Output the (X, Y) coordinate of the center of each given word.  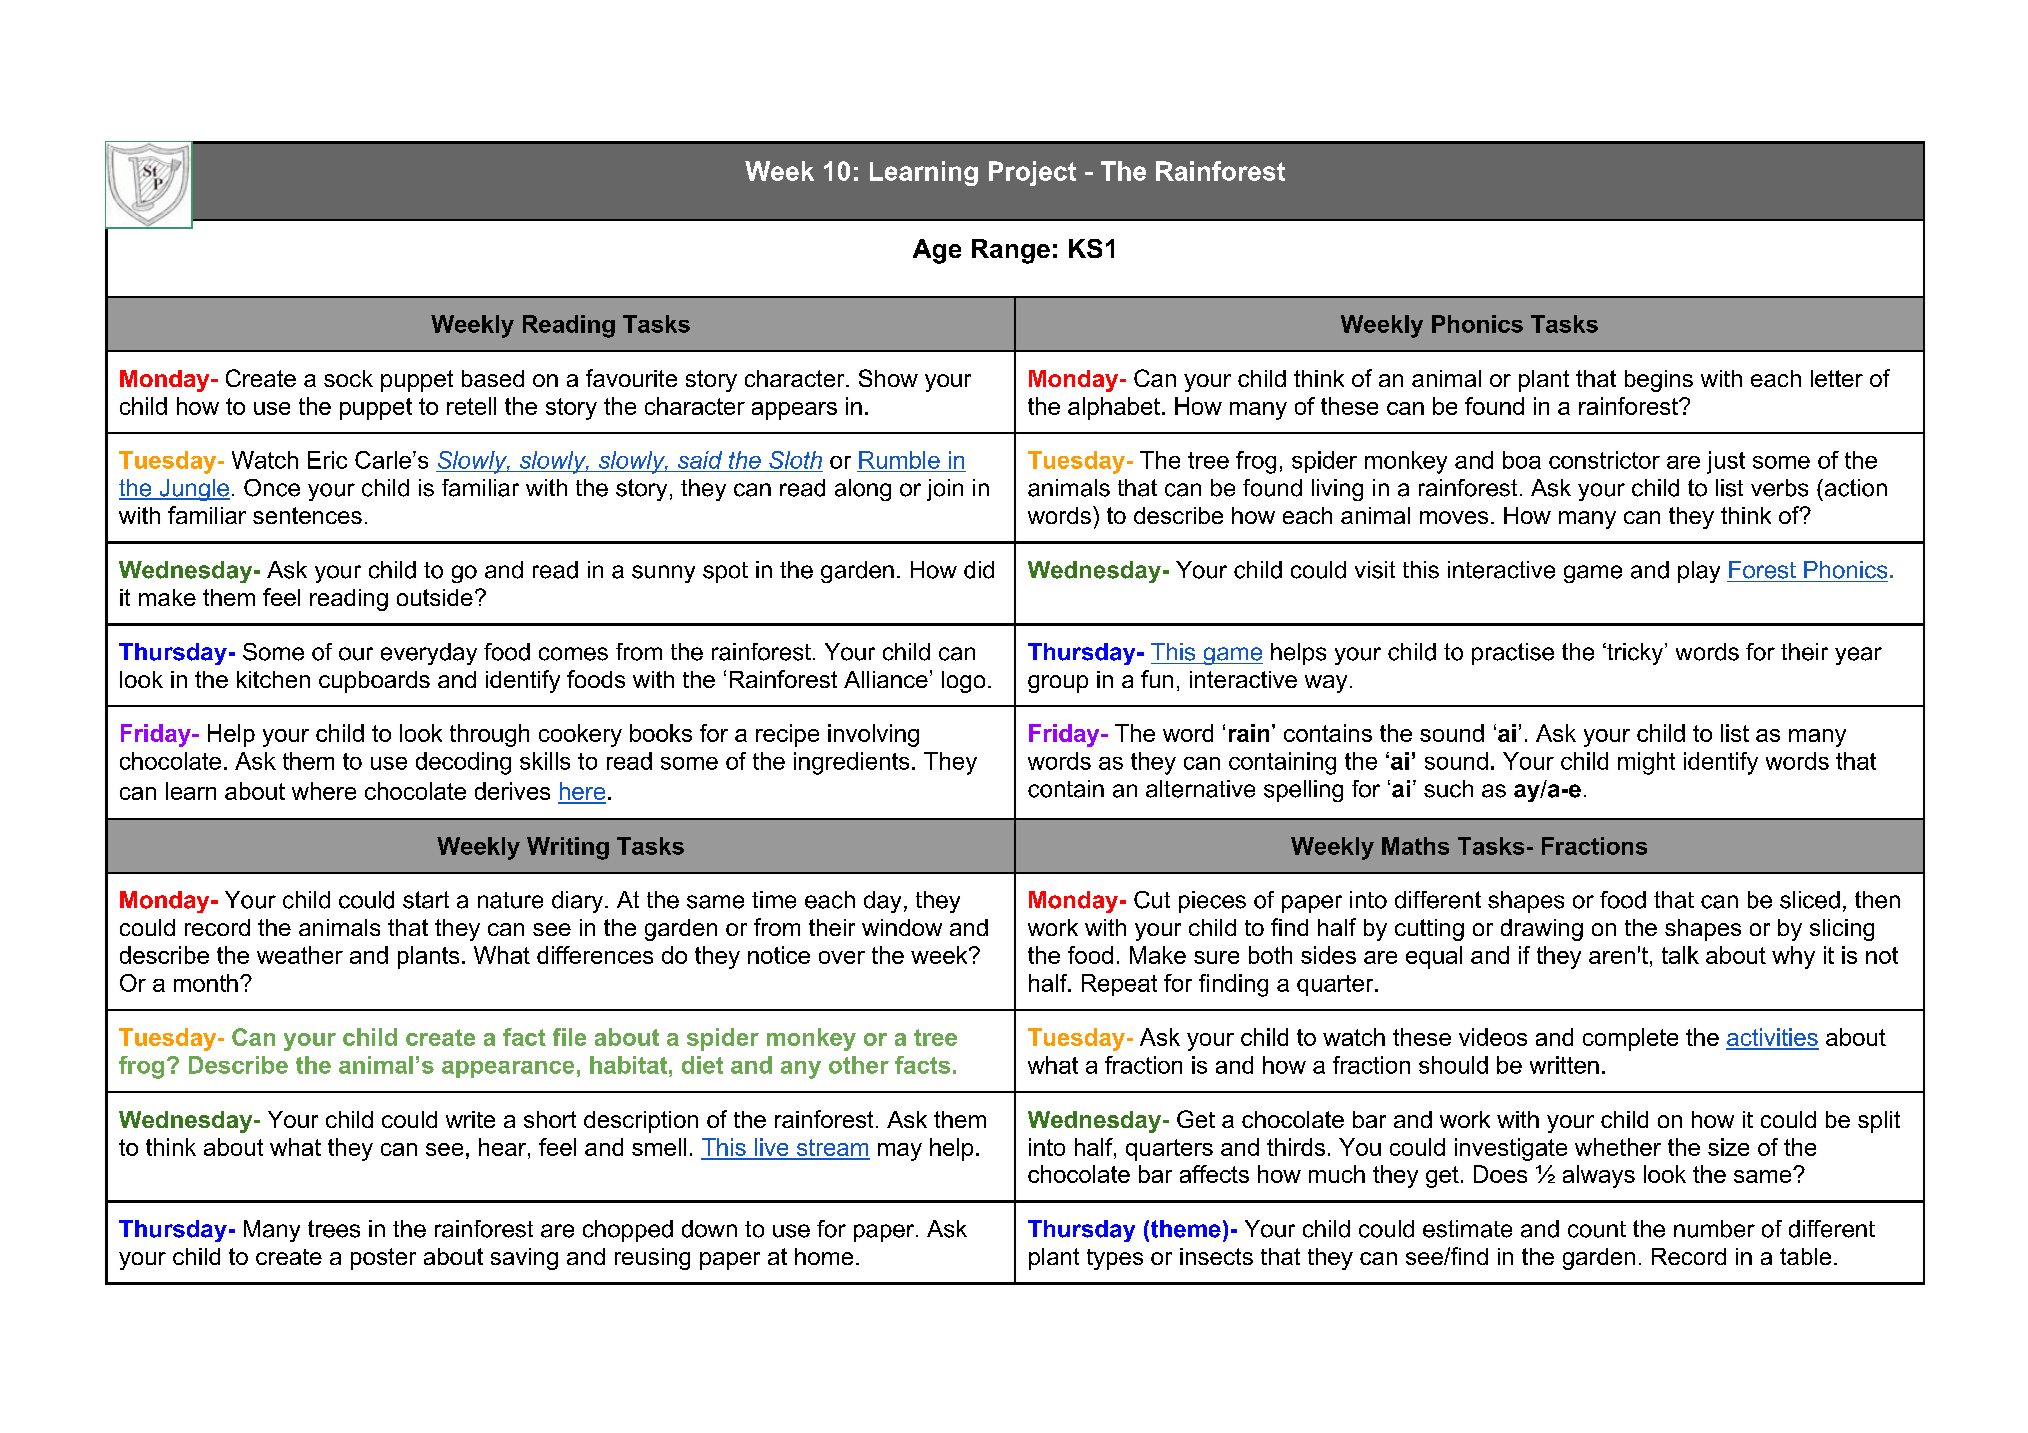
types (1115, 1259)
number (1714, 1229)
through (489, 735)
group (1058, 684)
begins (1659, 381)
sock (348, 378)
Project (1032, 173)
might (1646, 763)
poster (383, 1259)
